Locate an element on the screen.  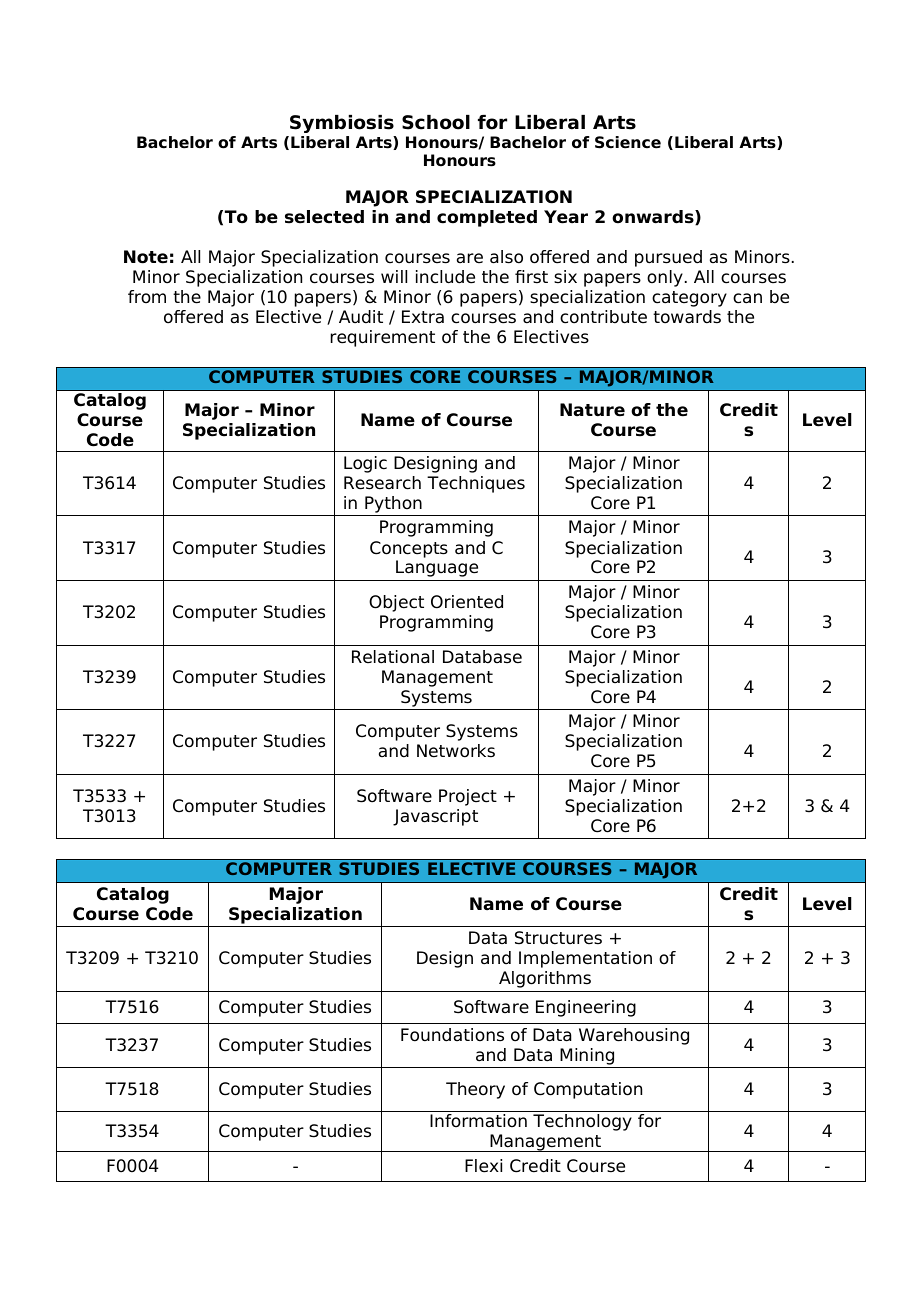
Flexi is located at coordinates (483, 1166).
